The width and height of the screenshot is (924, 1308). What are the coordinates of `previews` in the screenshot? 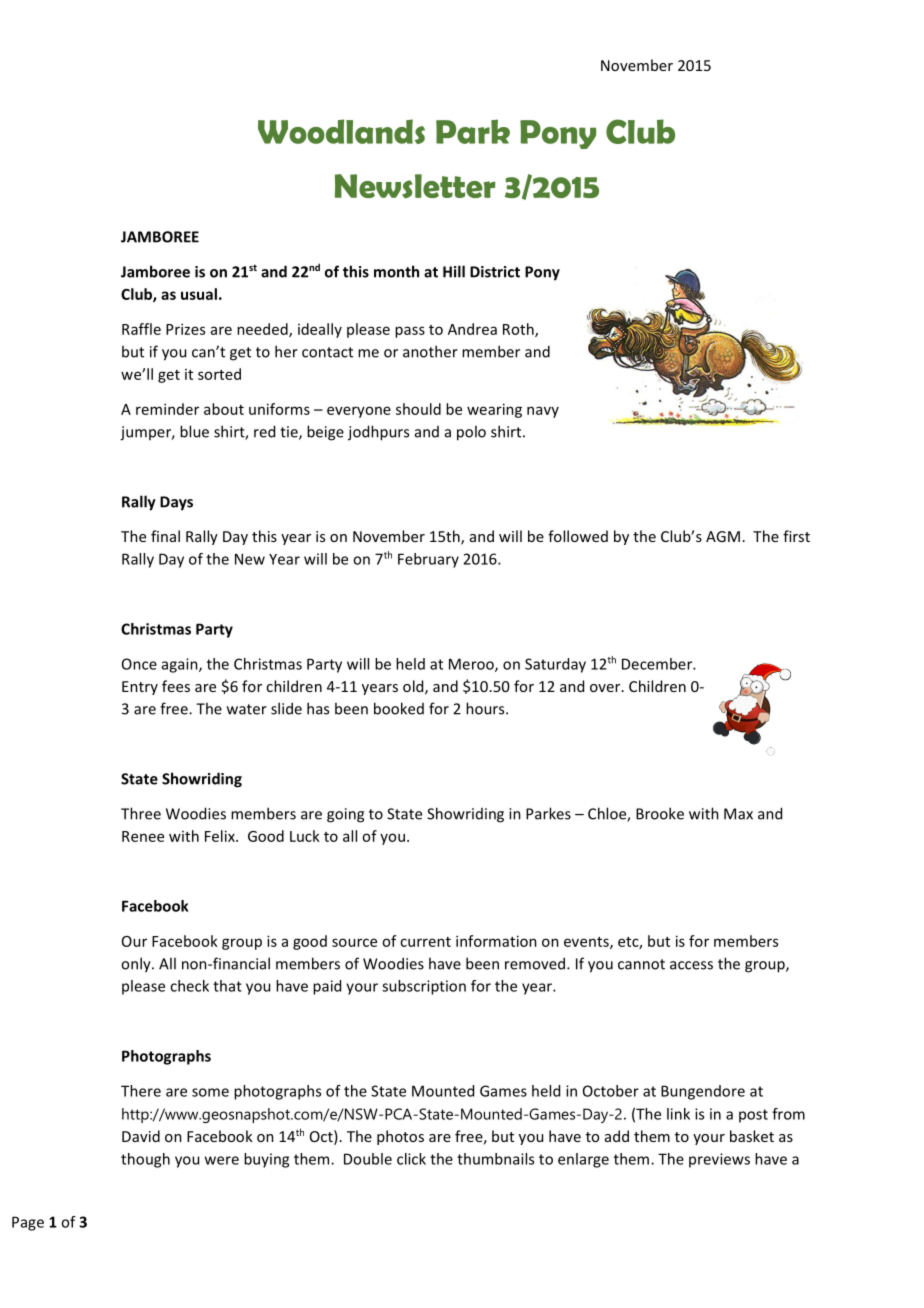 It's located at (719, 1160).
